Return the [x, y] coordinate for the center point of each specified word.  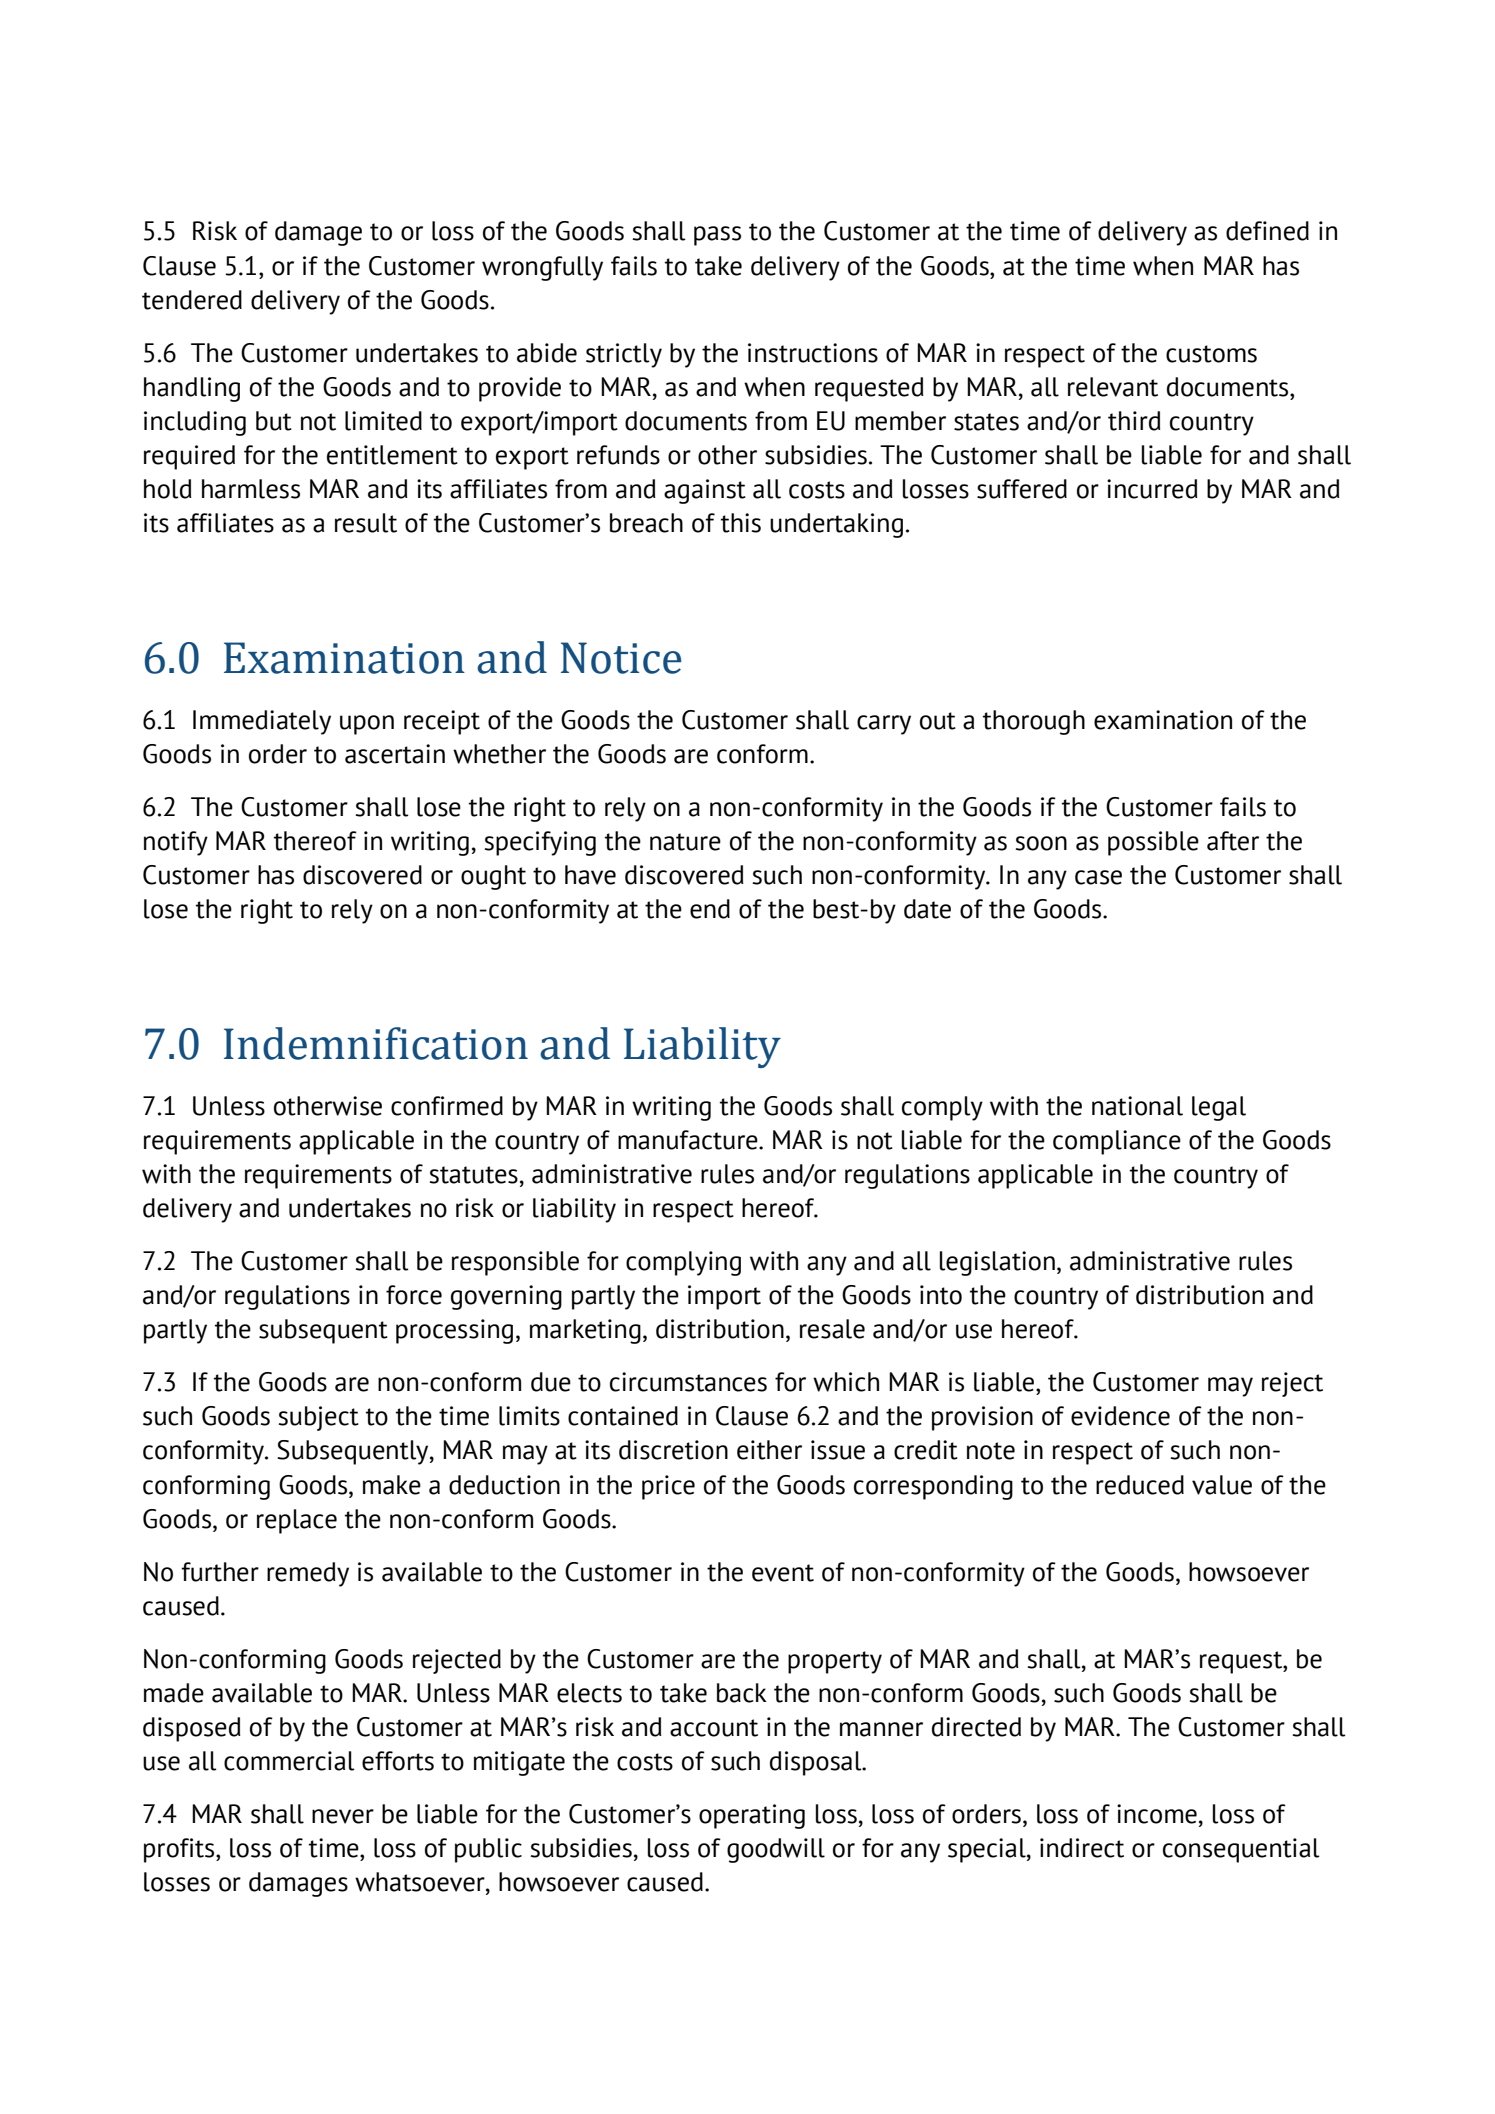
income [1157, 1814]
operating [752, 1816]
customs [1211, 354]
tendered [192, 300]
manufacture [689, 1140]
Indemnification [376, 1043]
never [343, 1816]
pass [717, 236]
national [1137, 1106]
